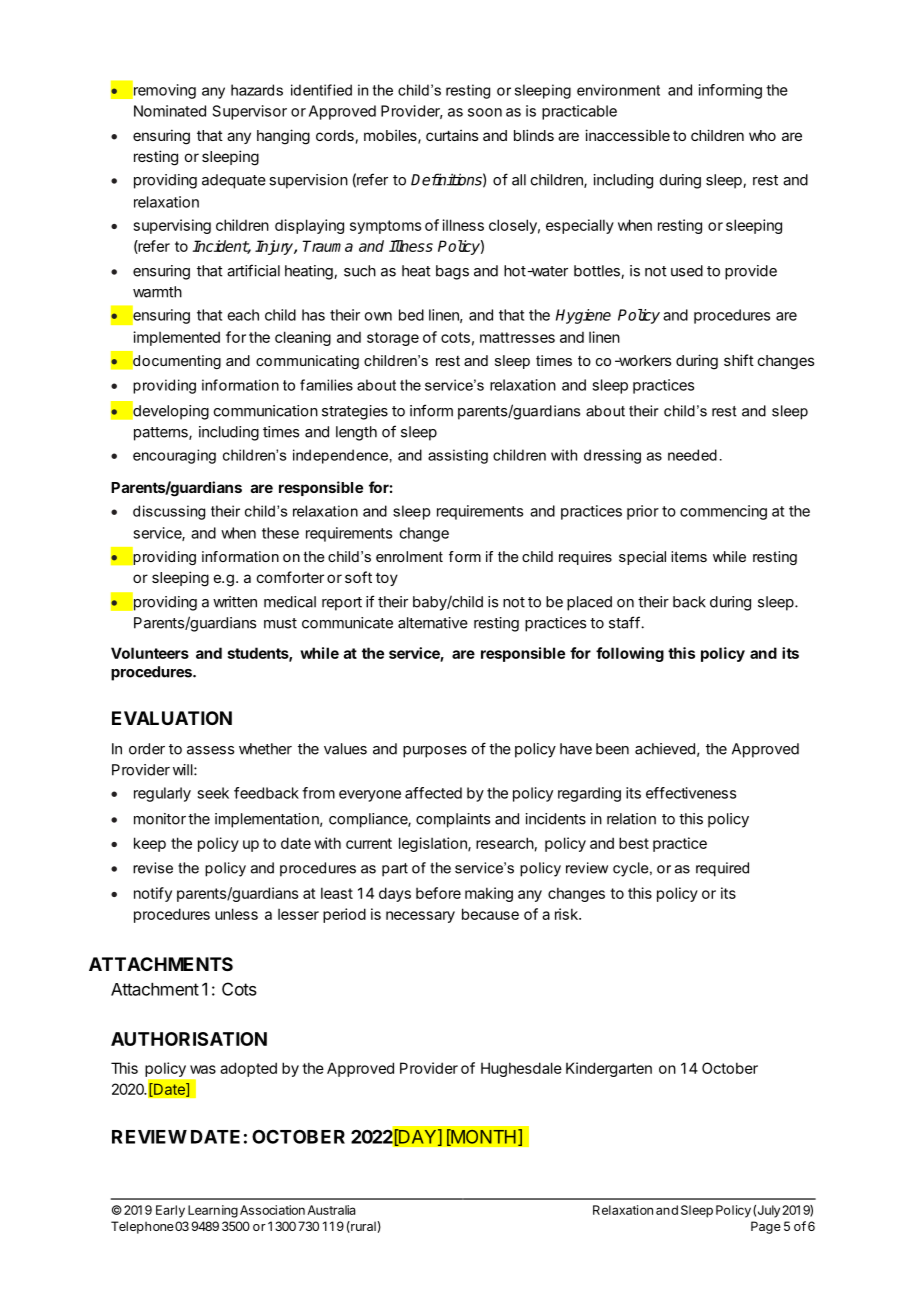 Image resolution: width=924 pixels, height=1308 pixels. What do you see at coordinates (420, 917) in the image?
I see `necessary` at bounding box center [420, 917].
